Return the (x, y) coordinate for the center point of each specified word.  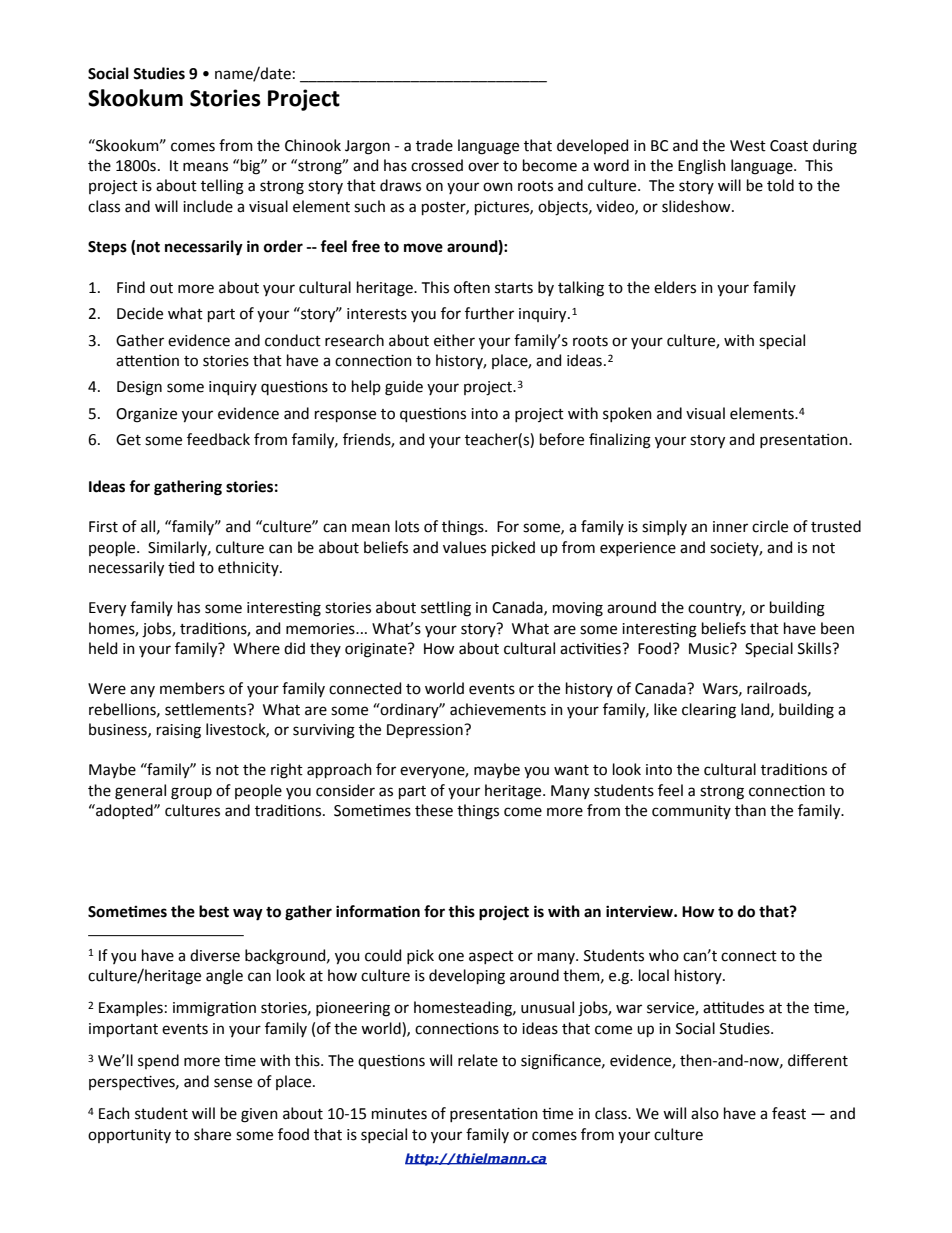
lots (407, 526)
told (780, 185)
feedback (218, 439)
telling (222, 187)
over (483, 167)
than (750, 810)
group (191, 793)
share (212, 1134)
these (434, 810)
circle (770, 526)
